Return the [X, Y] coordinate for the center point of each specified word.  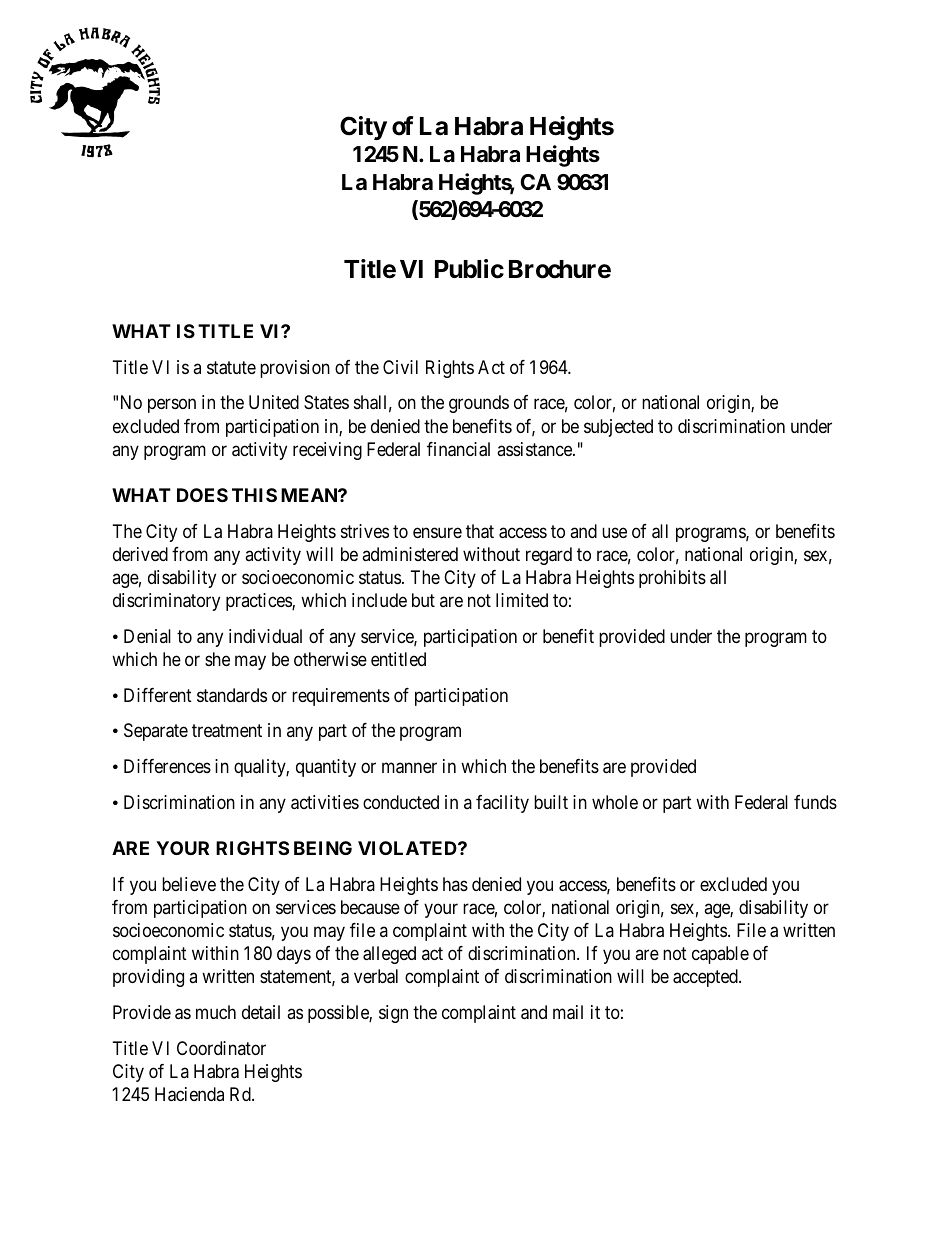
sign [393, 1014]
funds [815, 802]
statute [231, 368]
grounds [479, 404]
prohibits [672, 579]
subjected [618, 428]
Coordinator [221, 1048]
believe [189, 884]
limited [522, 600]
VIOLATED [408, 848]
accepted [706, 978]
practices [259, 602]
